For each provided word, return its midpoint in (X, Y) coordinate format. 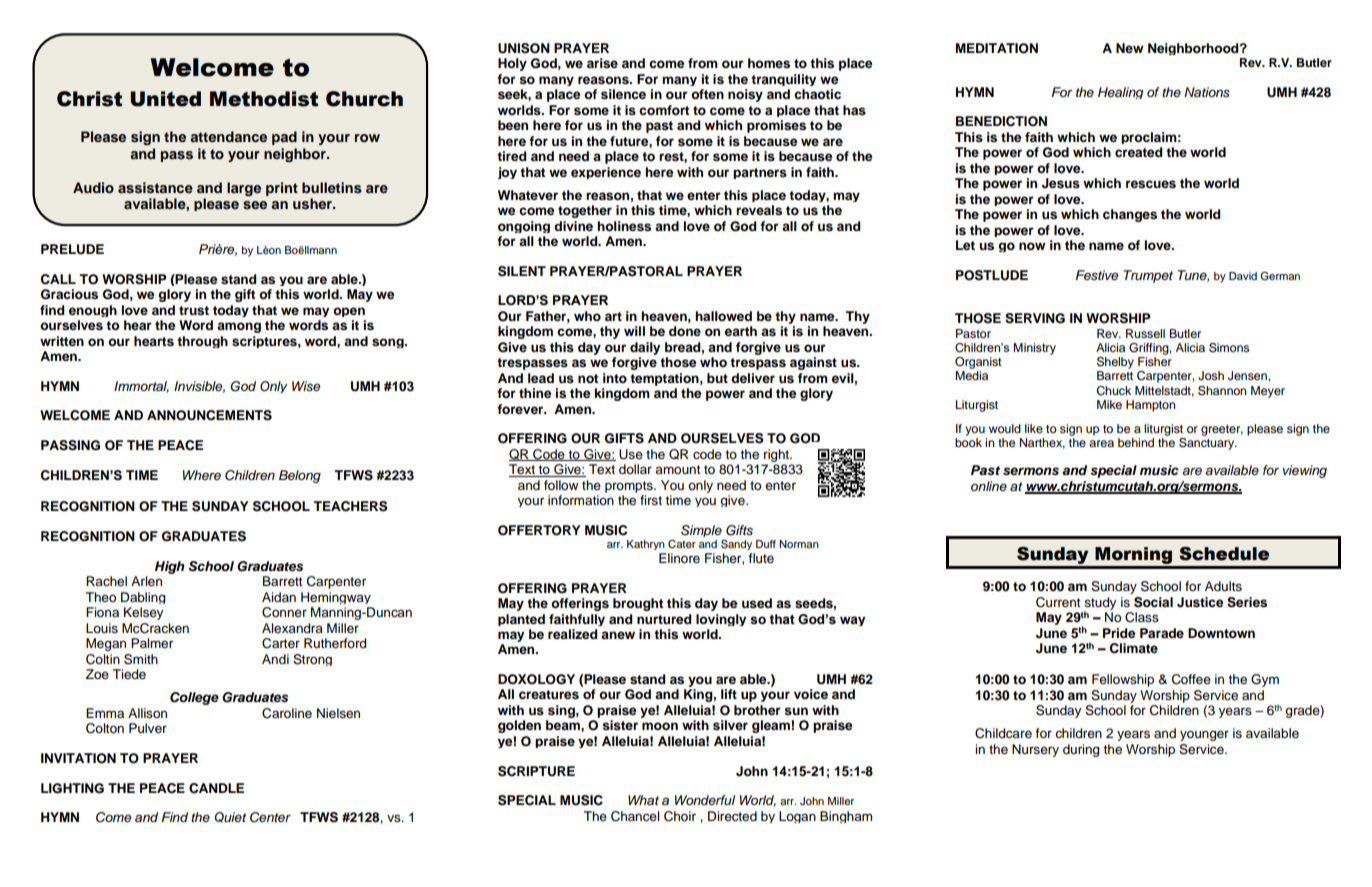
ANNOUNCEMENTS (209, 415)
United (165, 99)
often (707, 94)
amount (677, 469)
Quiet (230, 817)
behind (1136, 442)
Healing (1121, 93)
